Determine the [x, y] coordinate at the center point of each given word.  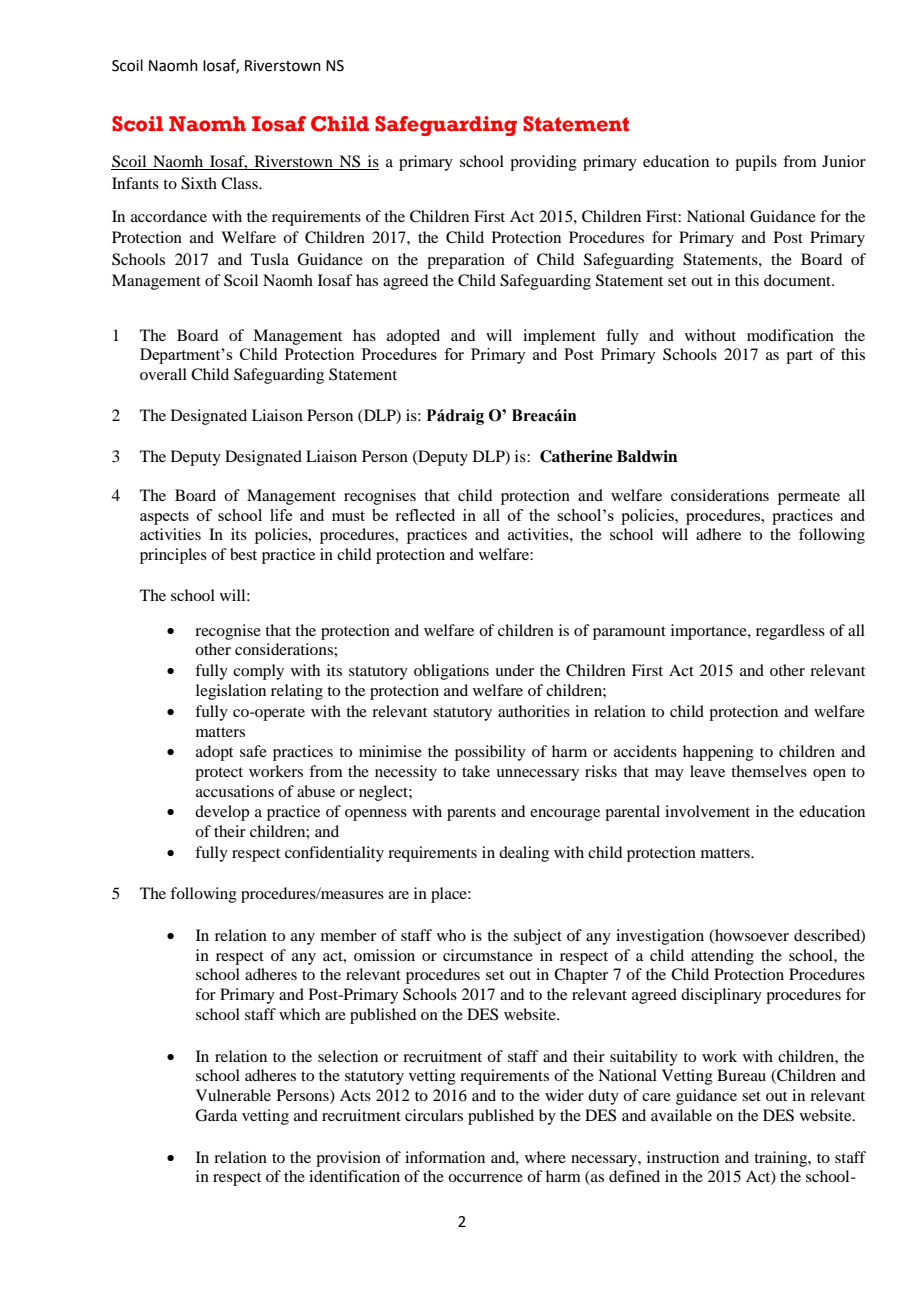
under [514, 670]
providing [543, 163]
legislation [231, 692]
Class [240, 183]
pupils [756, 163]
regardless [790, 632]
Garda [216, 1115]
